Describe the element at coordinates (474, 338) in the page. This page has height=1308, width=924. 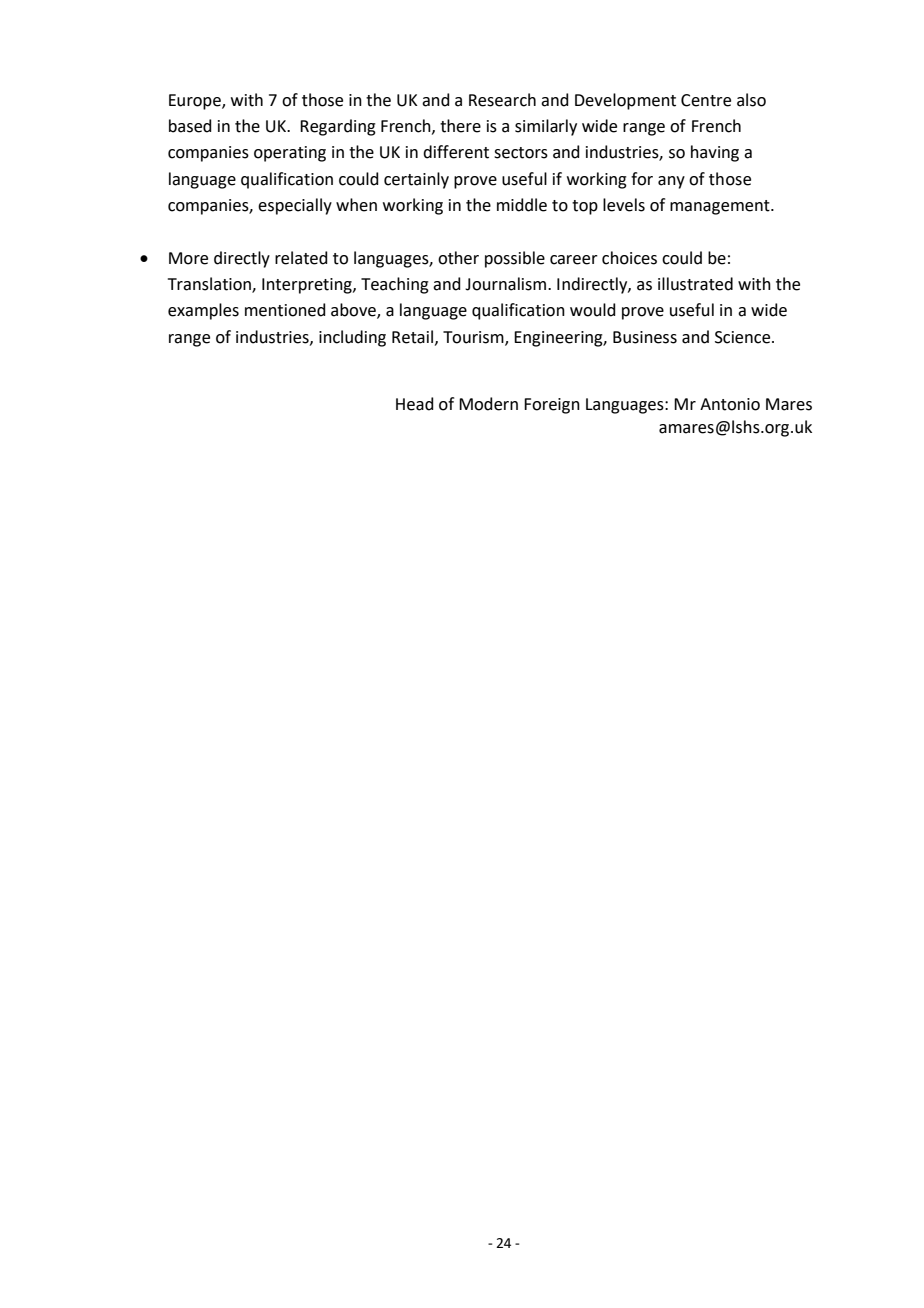
I see `Tourism` at that location.
